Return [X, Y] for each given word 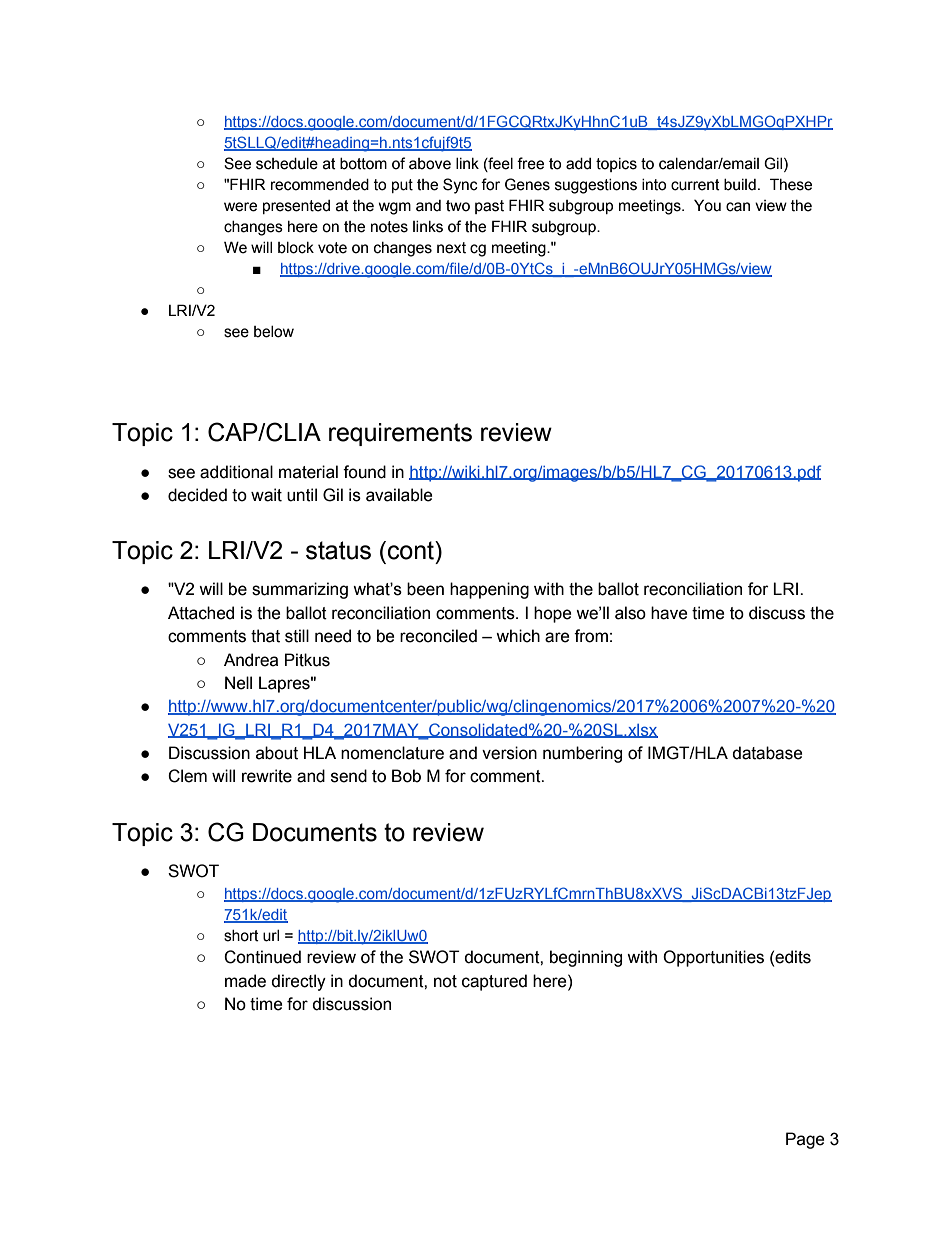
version [509, 753]
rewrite [267, 776]
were [240, 207]
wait [266, 495]
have [669, 613]
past [489, 207]
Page [805, 1140]
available [399, 495]
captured [494, 982]
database [767, 753]
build [740, 185]
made [245, 981]
